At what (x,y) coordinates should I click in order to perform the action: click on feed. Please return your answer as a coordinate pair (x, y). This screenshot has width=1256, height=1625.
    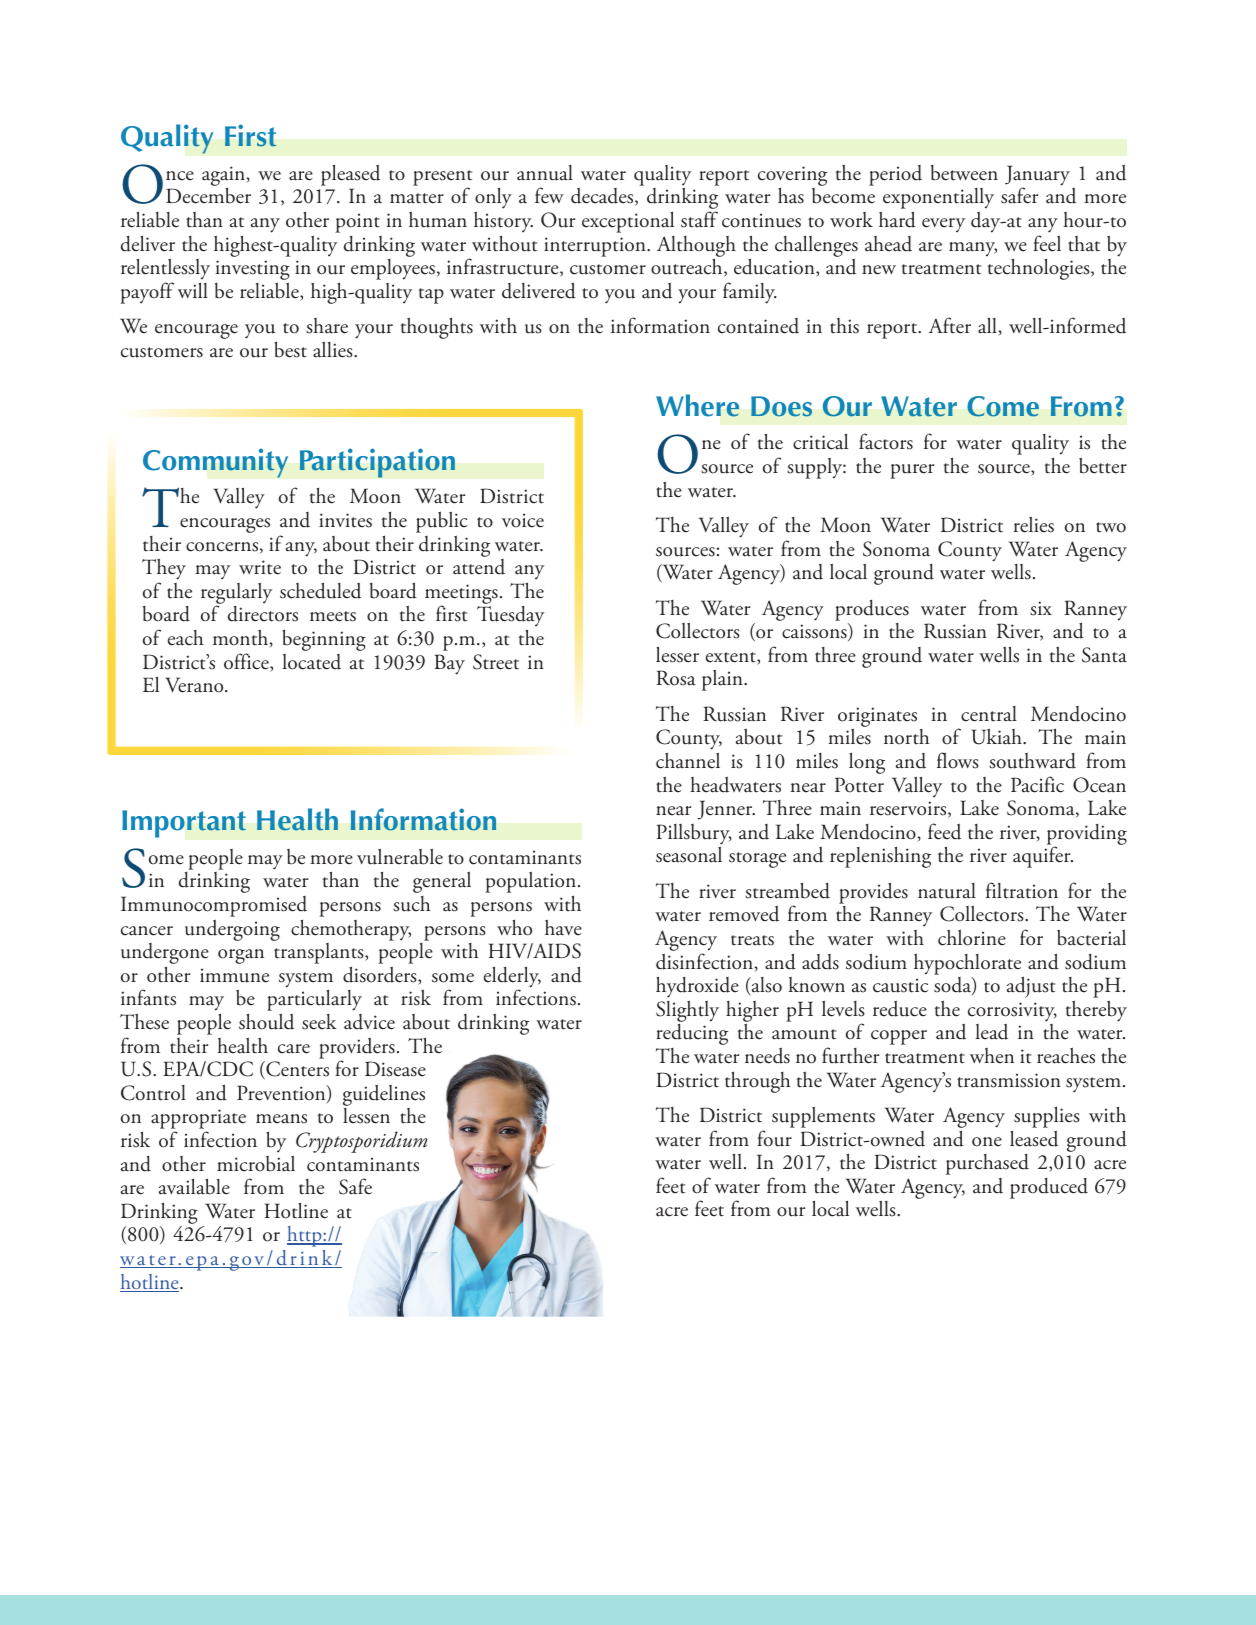
    Looking at the image, I should click on (944, 831).
